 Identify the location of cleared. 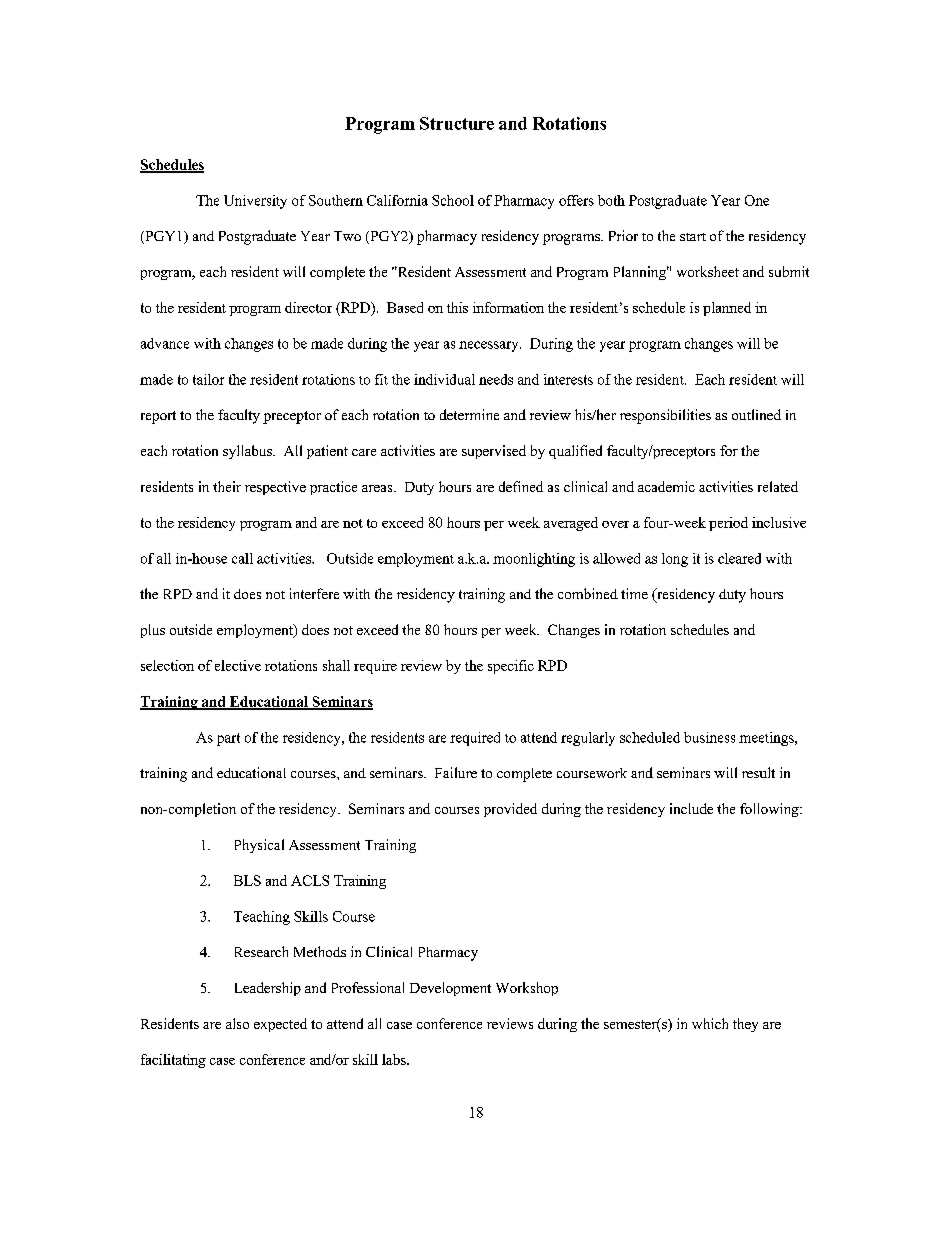
(739, 558).
